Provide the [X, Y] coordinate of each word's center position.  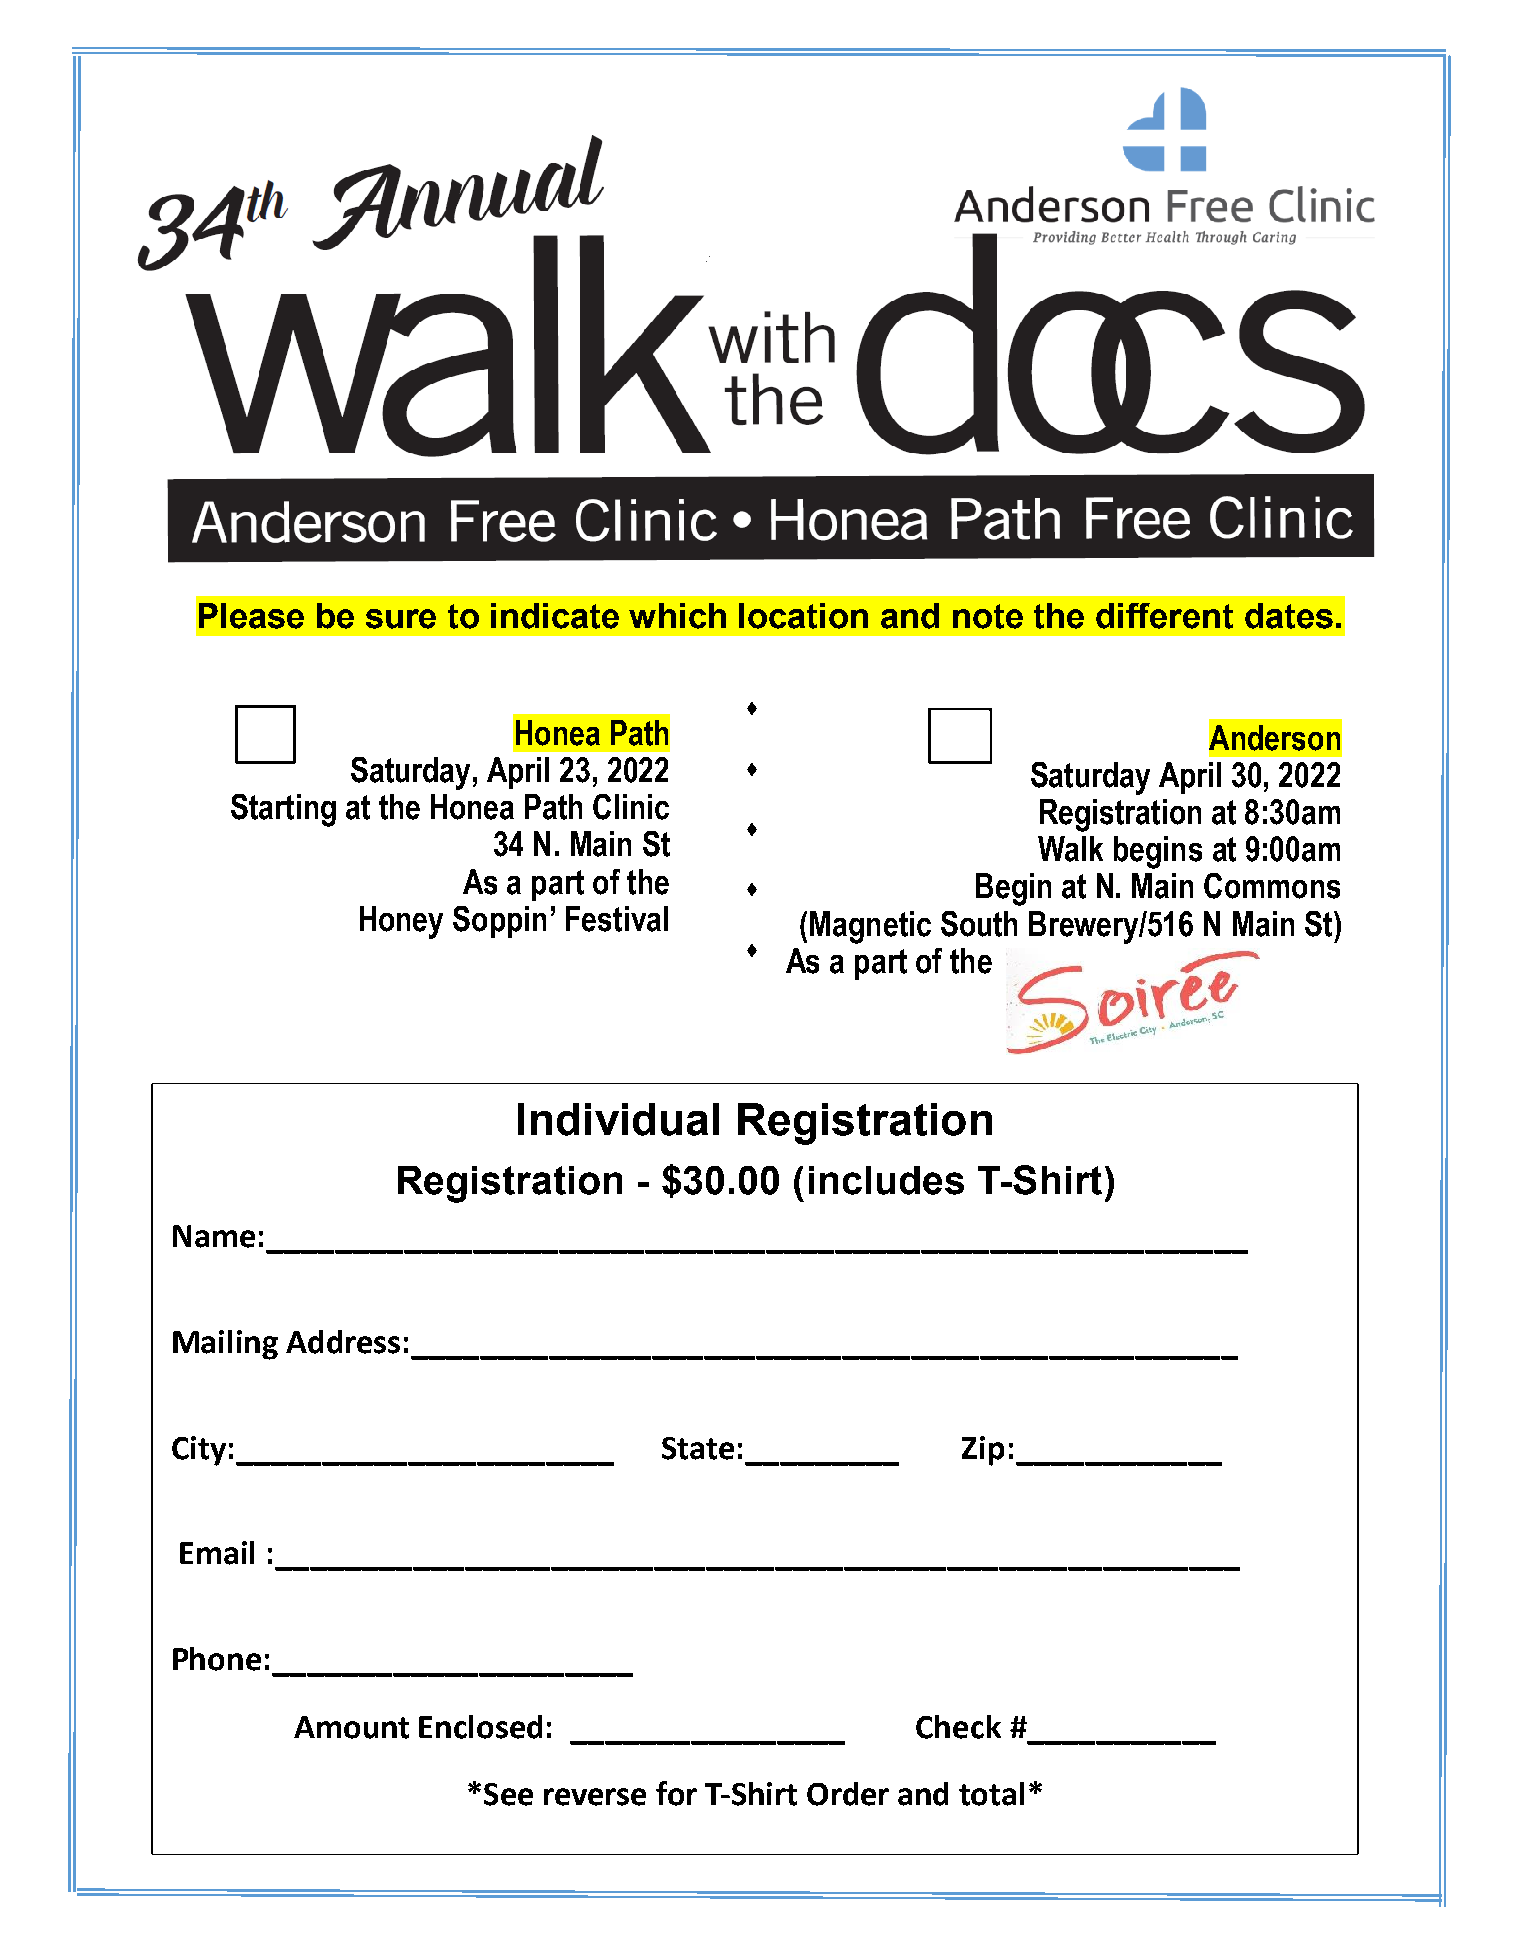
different [1164, 616]
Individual [618, 1119]
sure [401, 619]
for [676, 1793]
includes [886, 1180]
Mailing [225, 1345]
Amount [351, 1727]
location [803, 616]
